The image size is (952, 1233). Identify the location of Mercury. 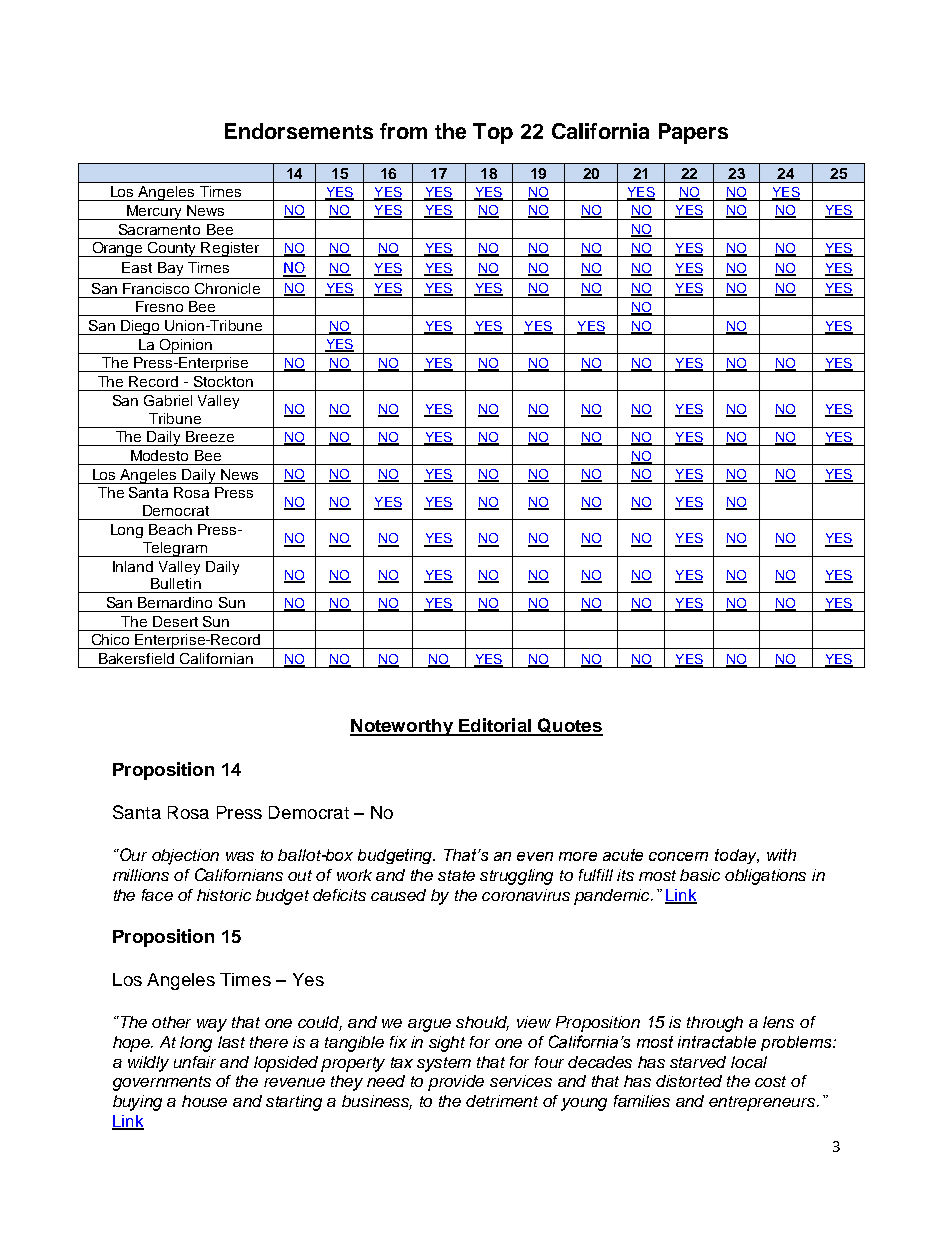
(154, 212).
